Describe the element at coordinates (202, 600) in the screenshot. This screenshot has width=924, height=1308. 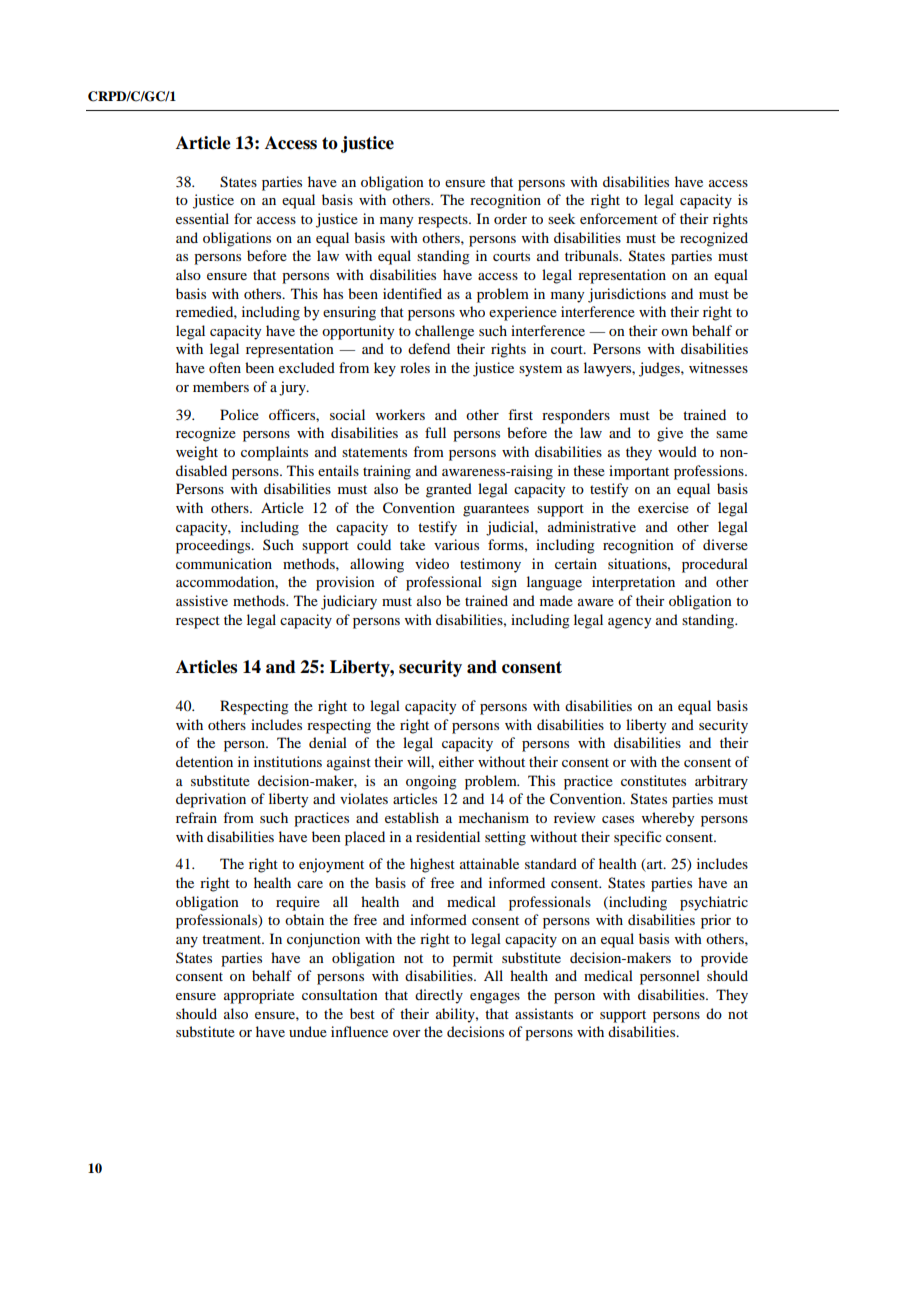
I see `assistive` at that location.
